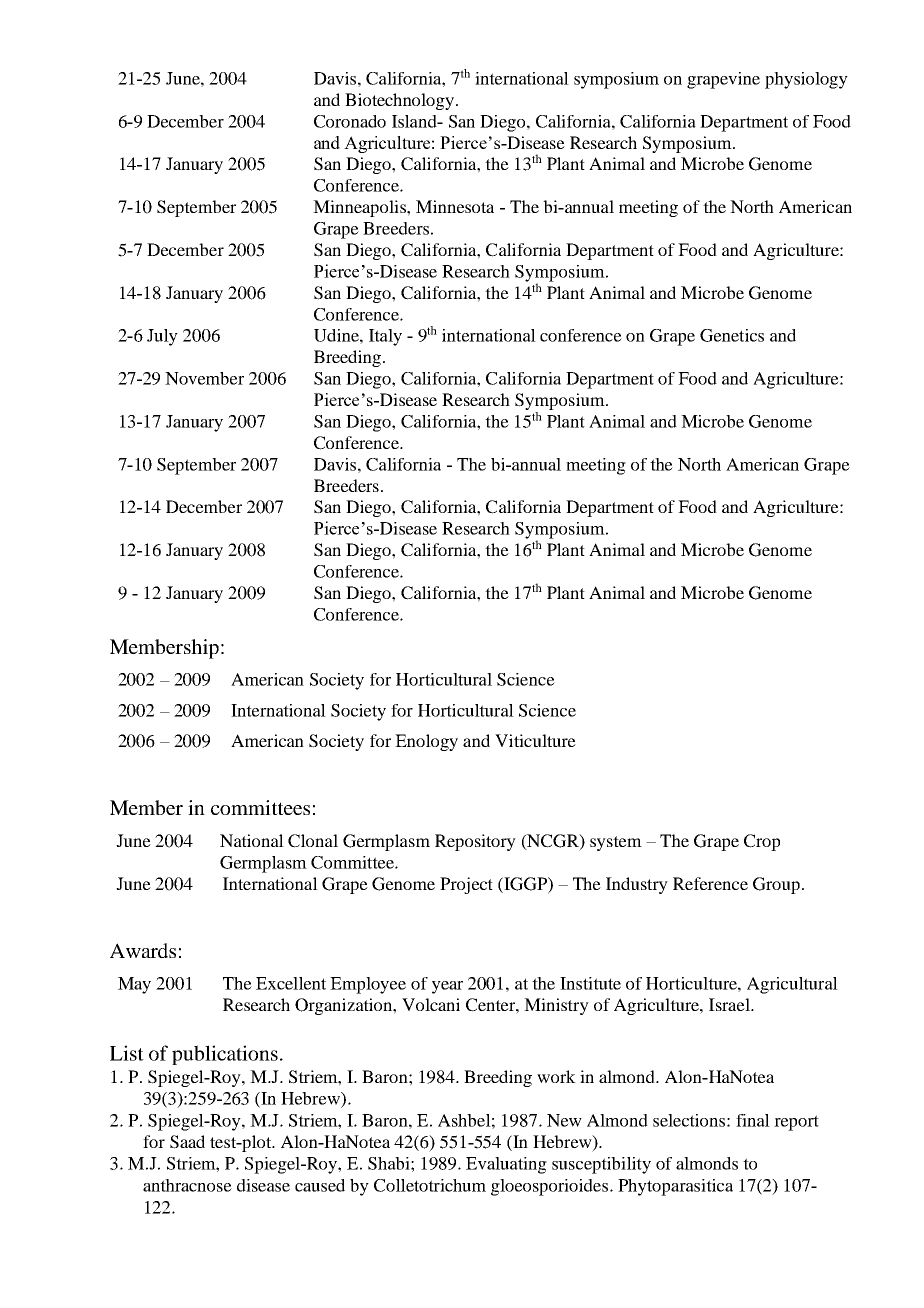 Image resolution: width=924 pixels, height=1308 pixels. I want to click on physiology, so click(806, 80).
